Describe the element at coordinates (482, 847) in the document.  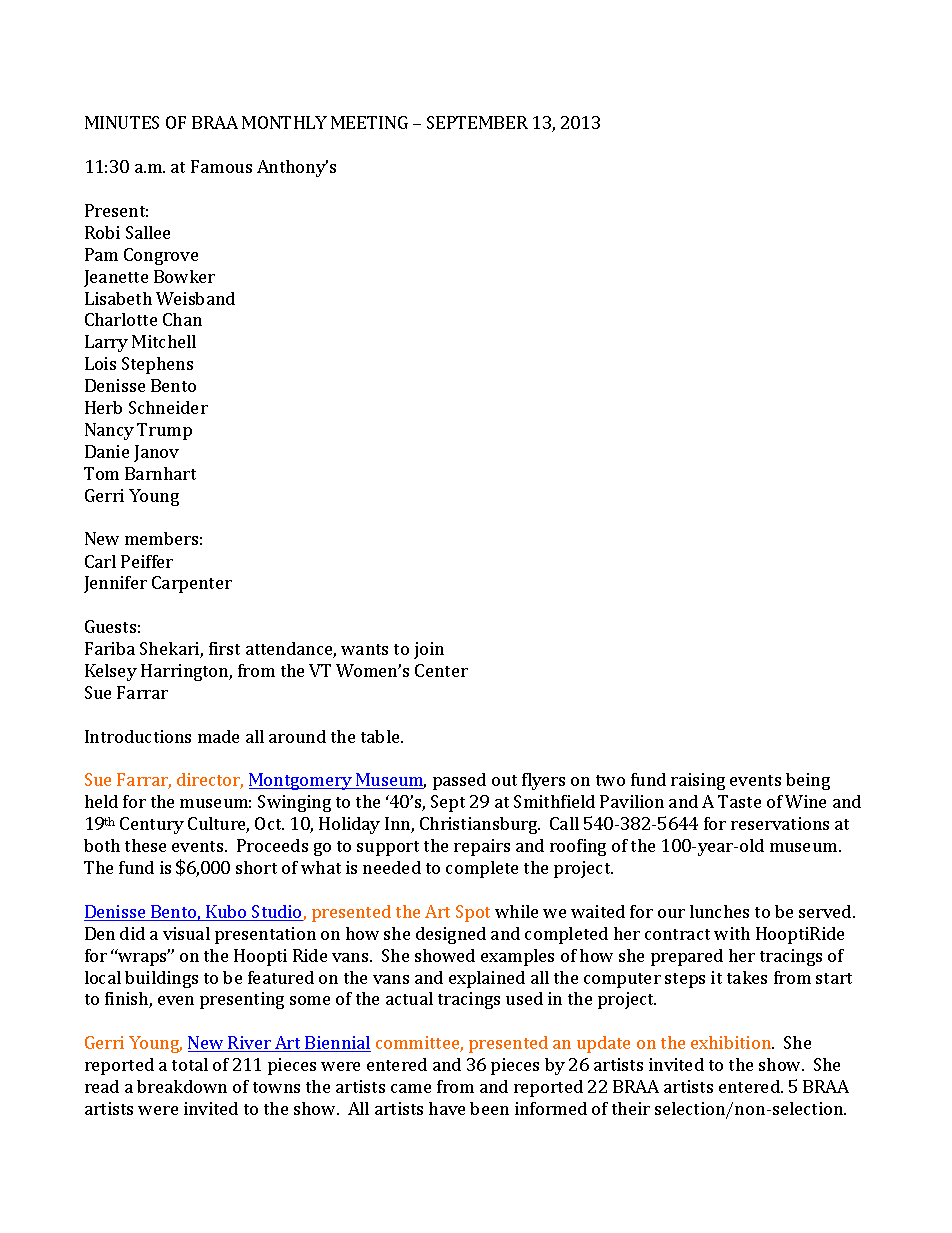
I see `repairs` at that location.
